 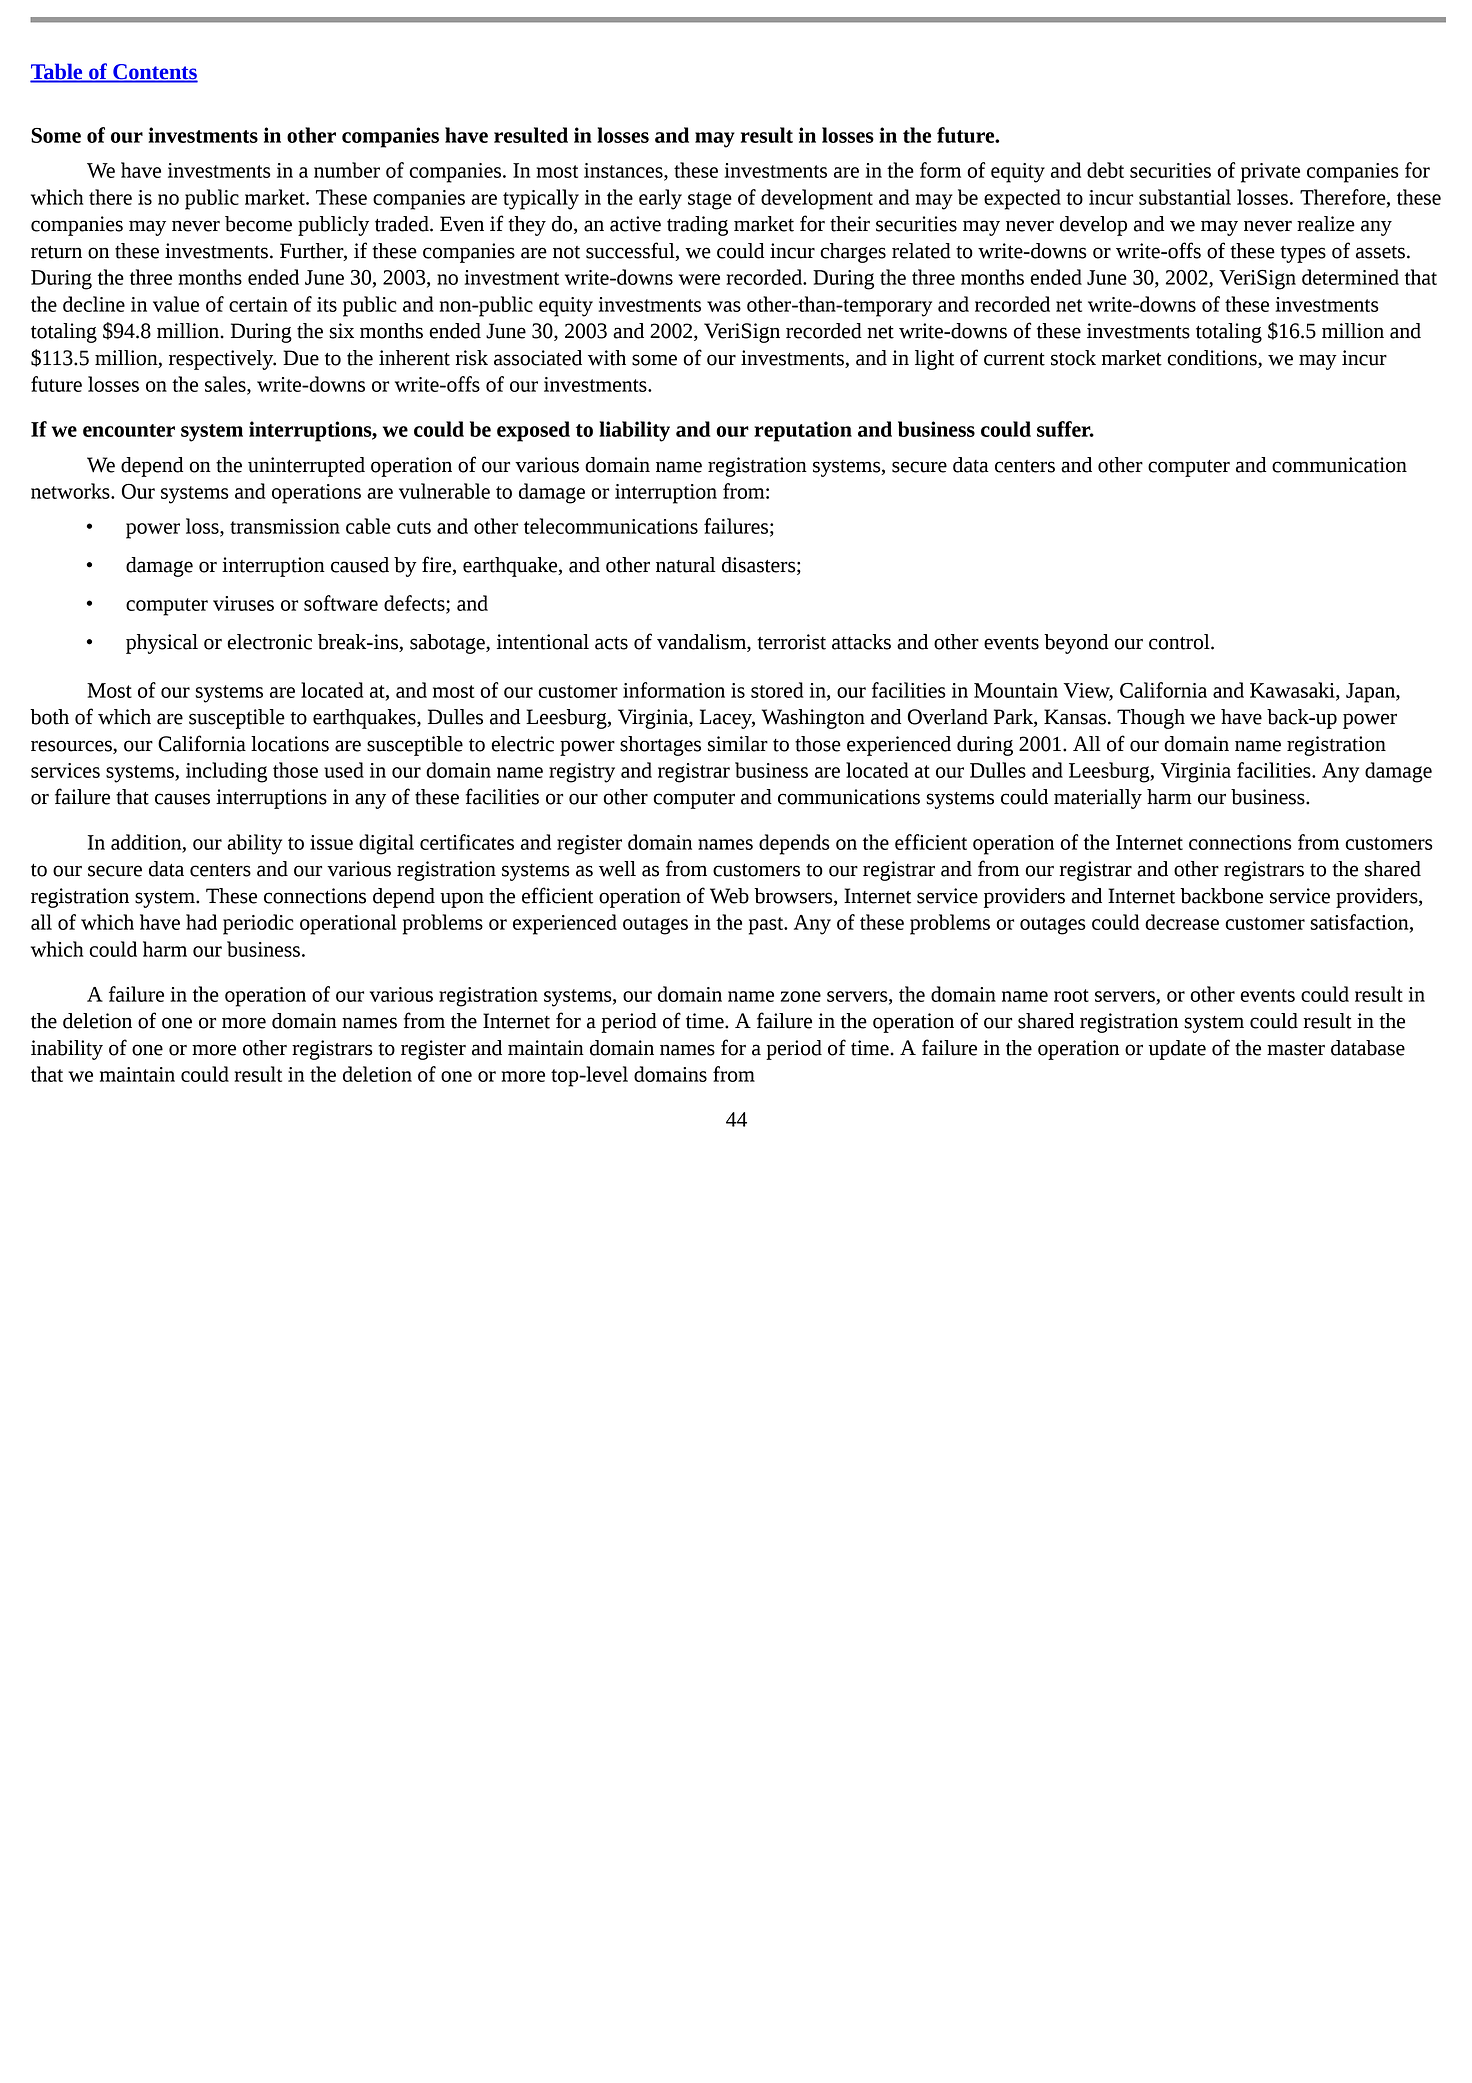 I want to click on natural, so click(x=685, y=565).
